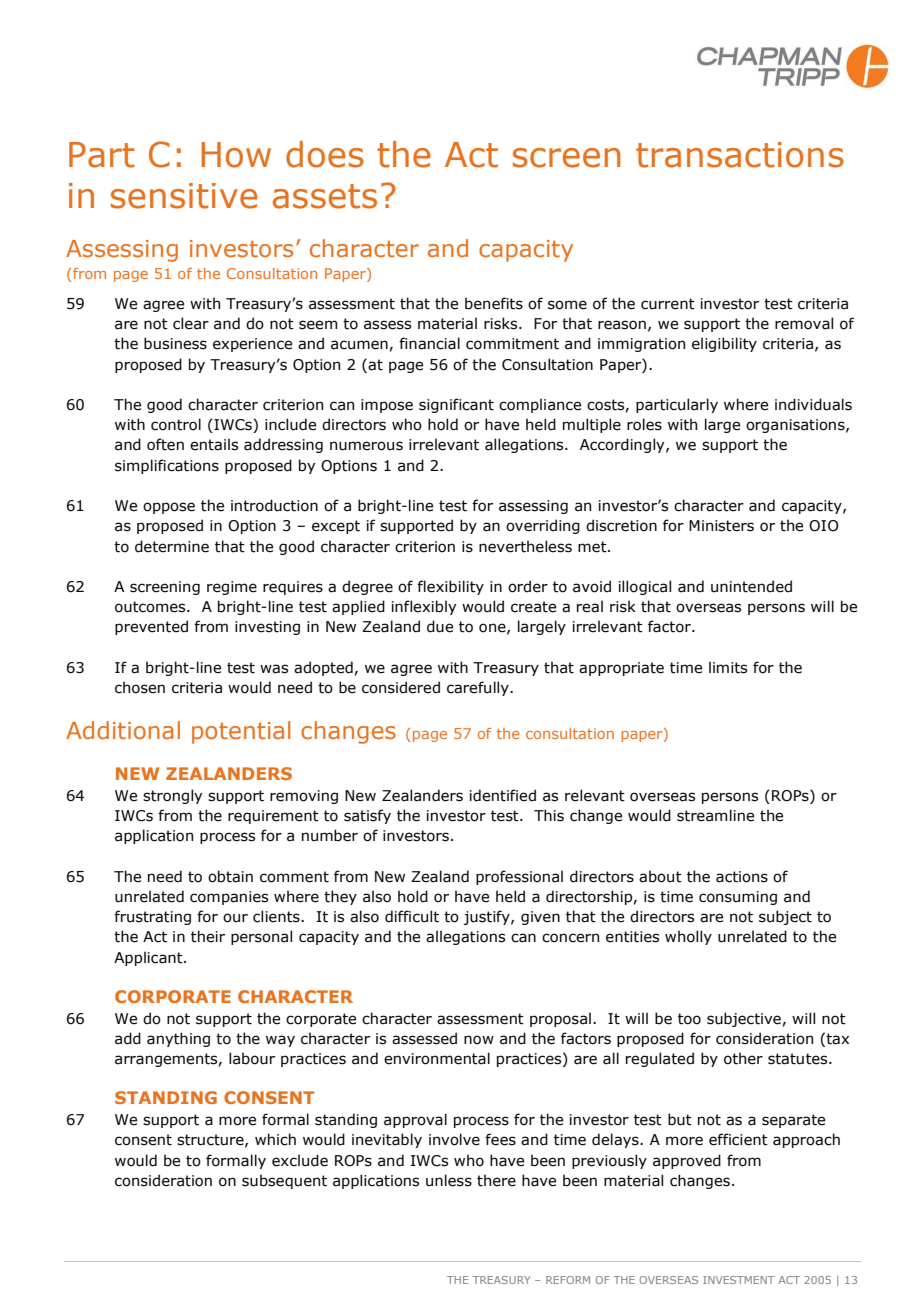 The width and height of the screenshot is (924, 1308). What do you see at coordinates (214, 444) in the screenshot?
I see `entails` at bounding box center [214, 444].
